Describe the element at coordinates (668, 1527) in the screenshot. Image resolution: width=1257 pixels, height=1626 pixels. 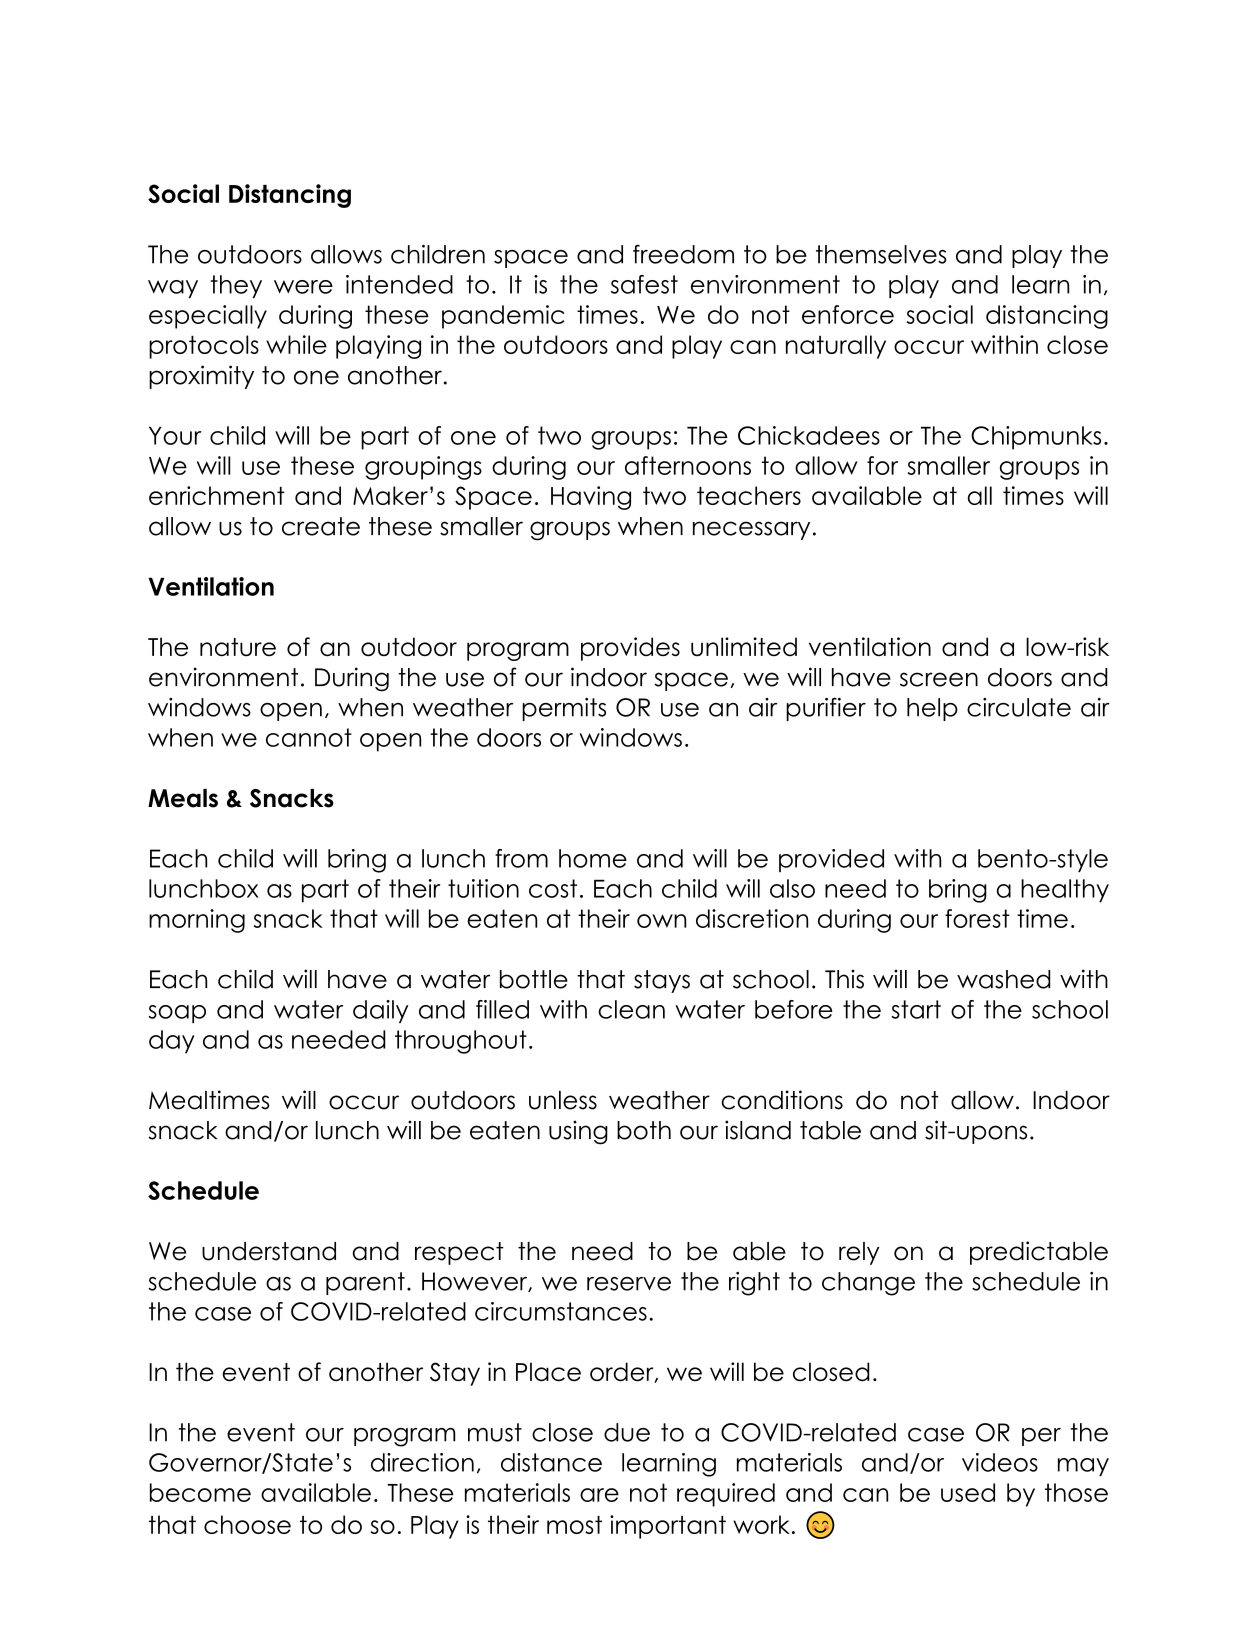
I see `important` at that location.
